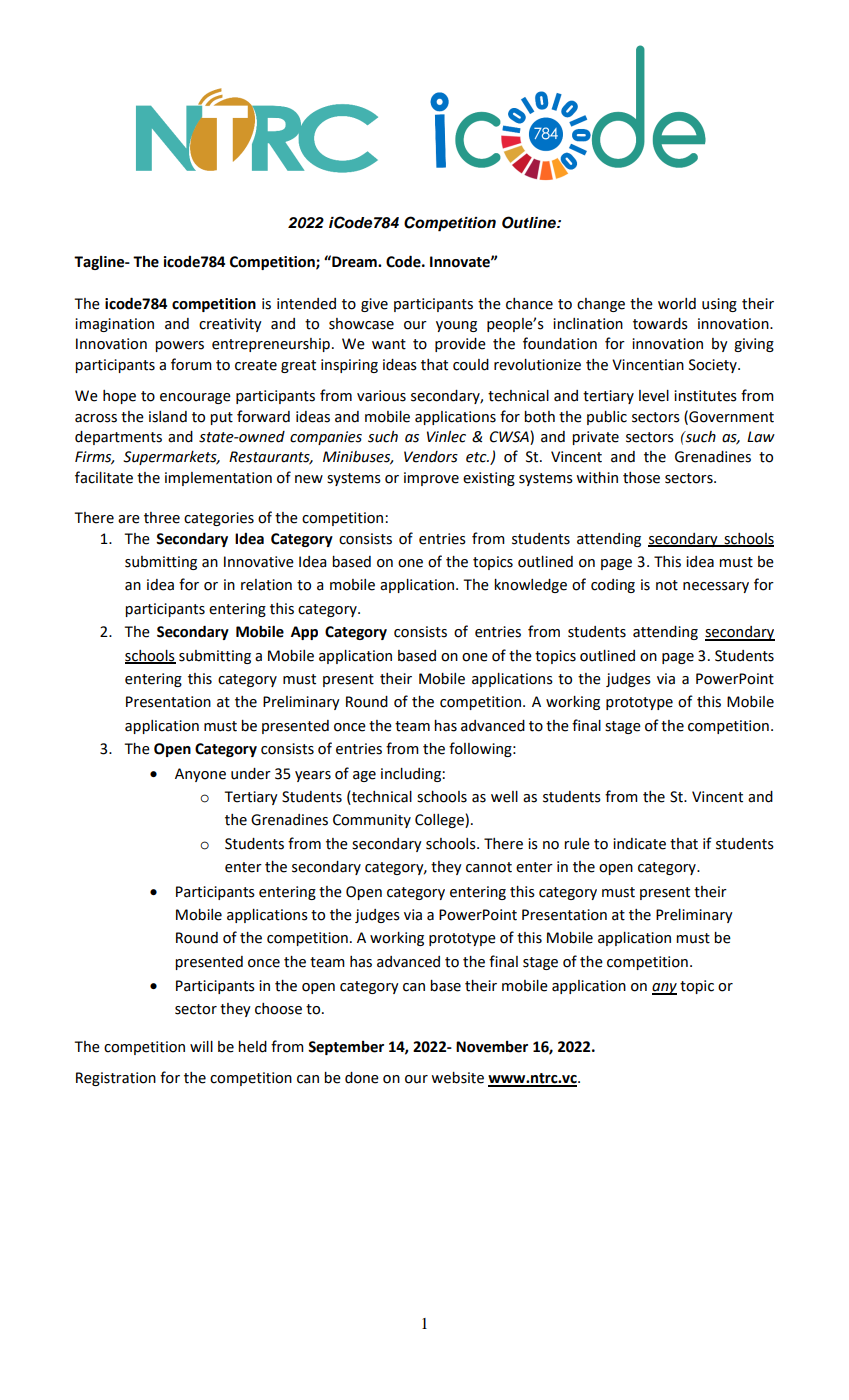  I want to click on towards, so click(660, 324).
